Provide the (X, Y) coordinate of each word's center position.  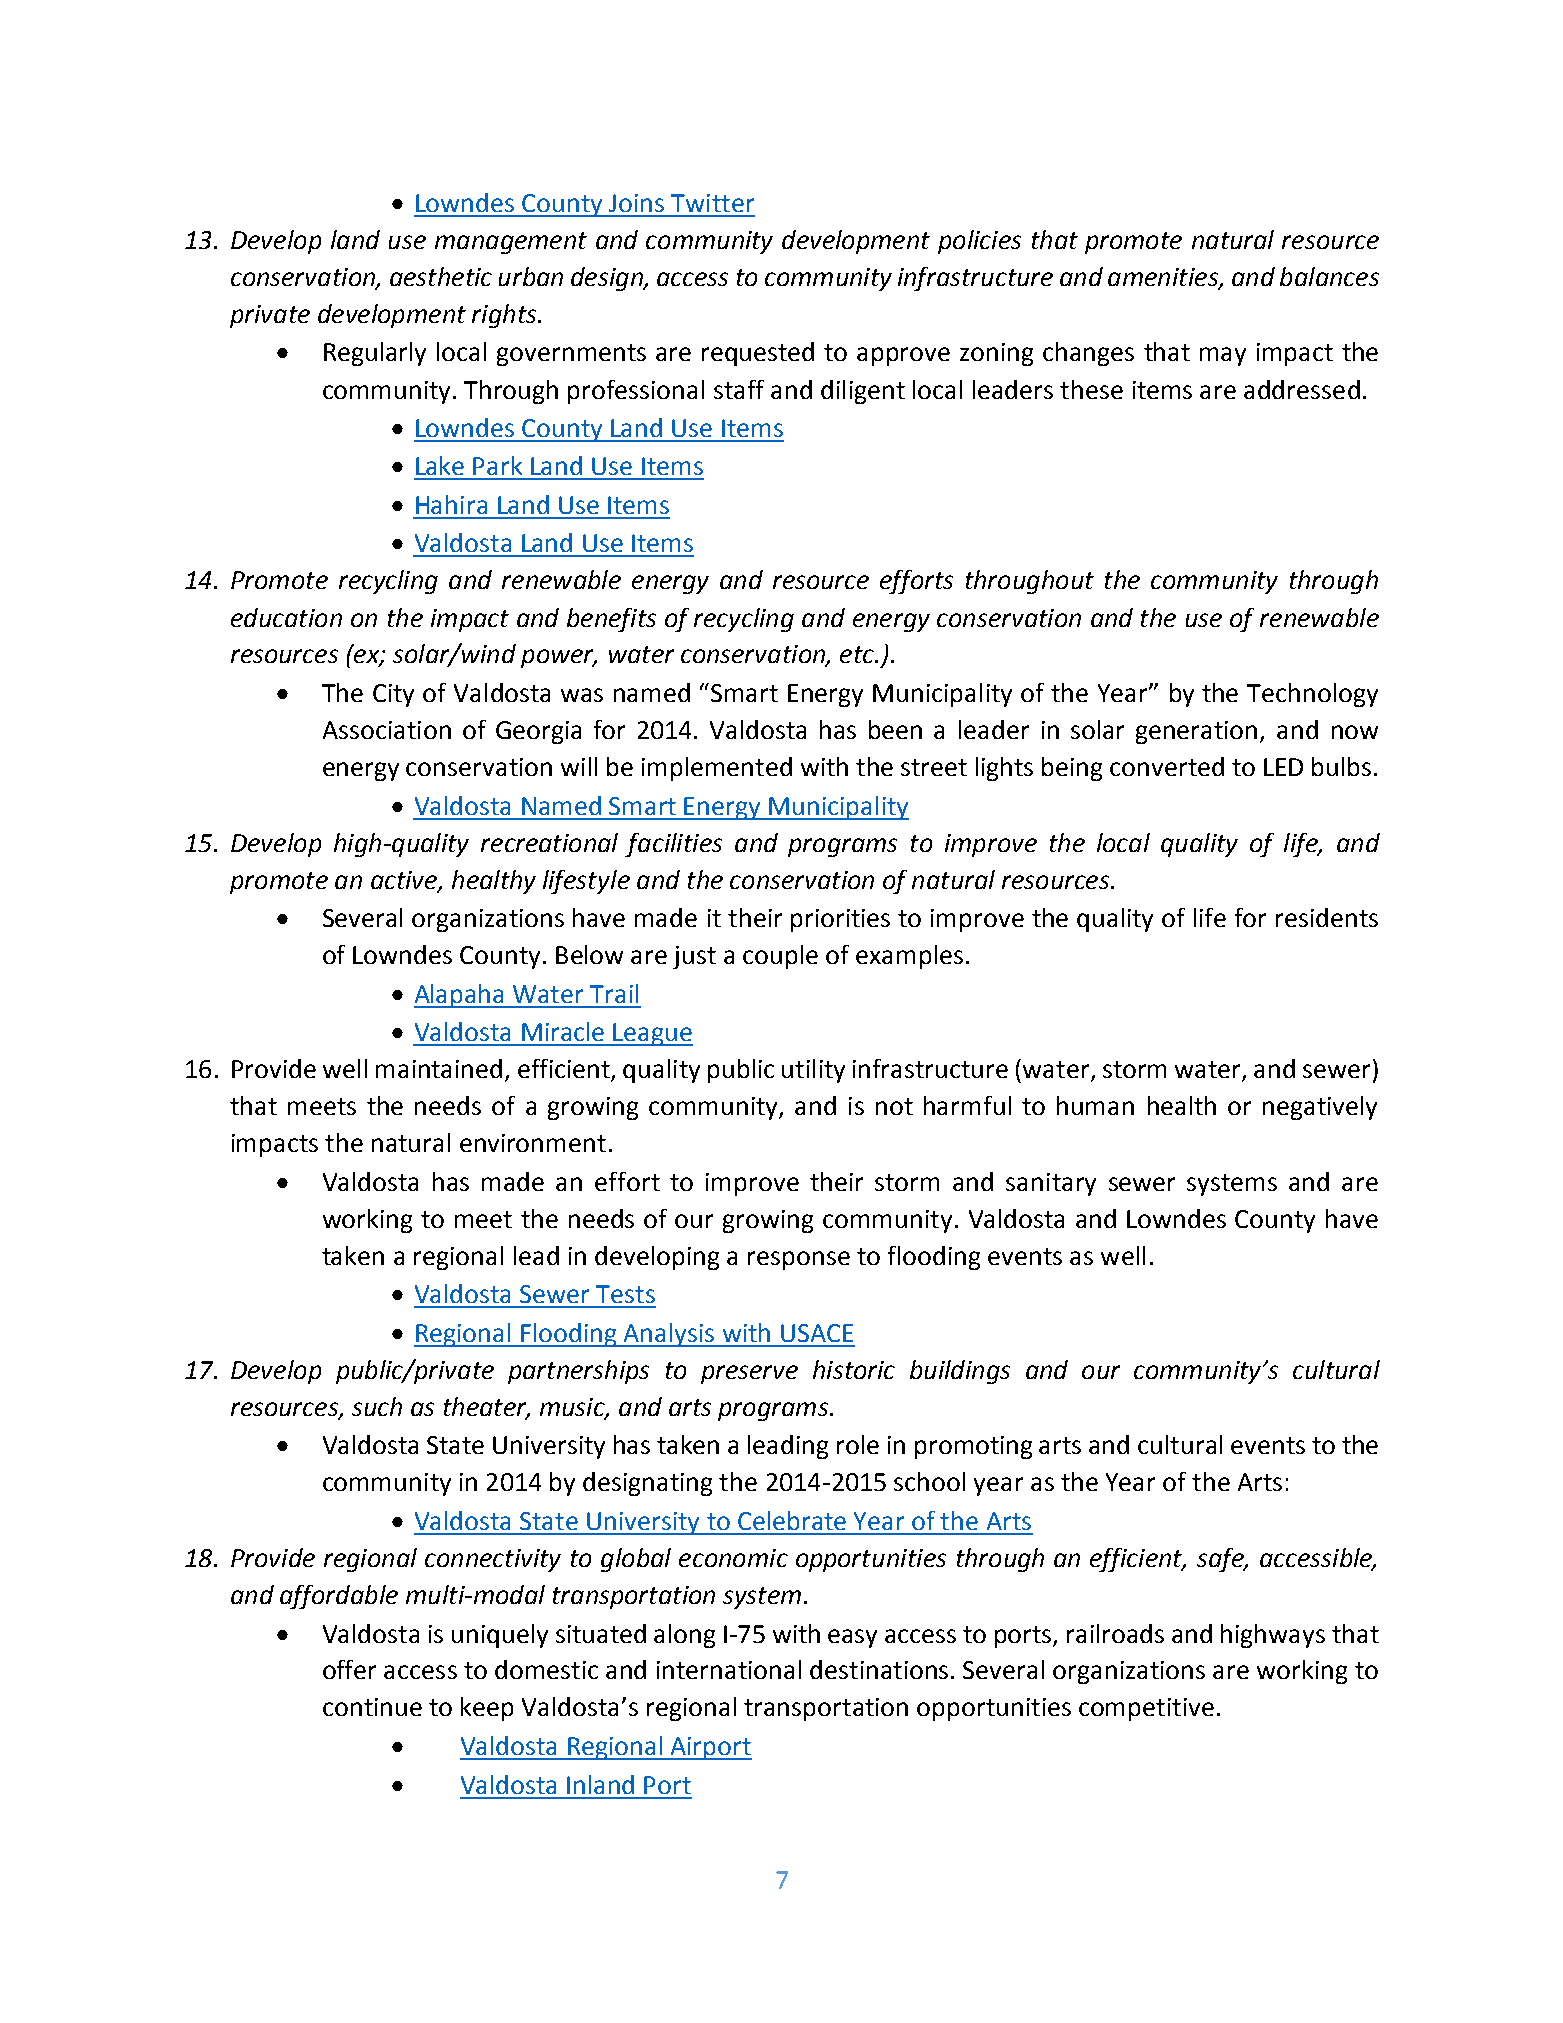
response (799, 1260)
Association (387, 730)
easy (852, 1638)
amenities (1164, 278)
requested (758, 354)
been (895, 729)
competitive (1146, 1709)
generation (1196, 732)
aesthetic (441, 276)
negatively (1320, 1108)
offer (349, 1669)
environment (533, 1143)
